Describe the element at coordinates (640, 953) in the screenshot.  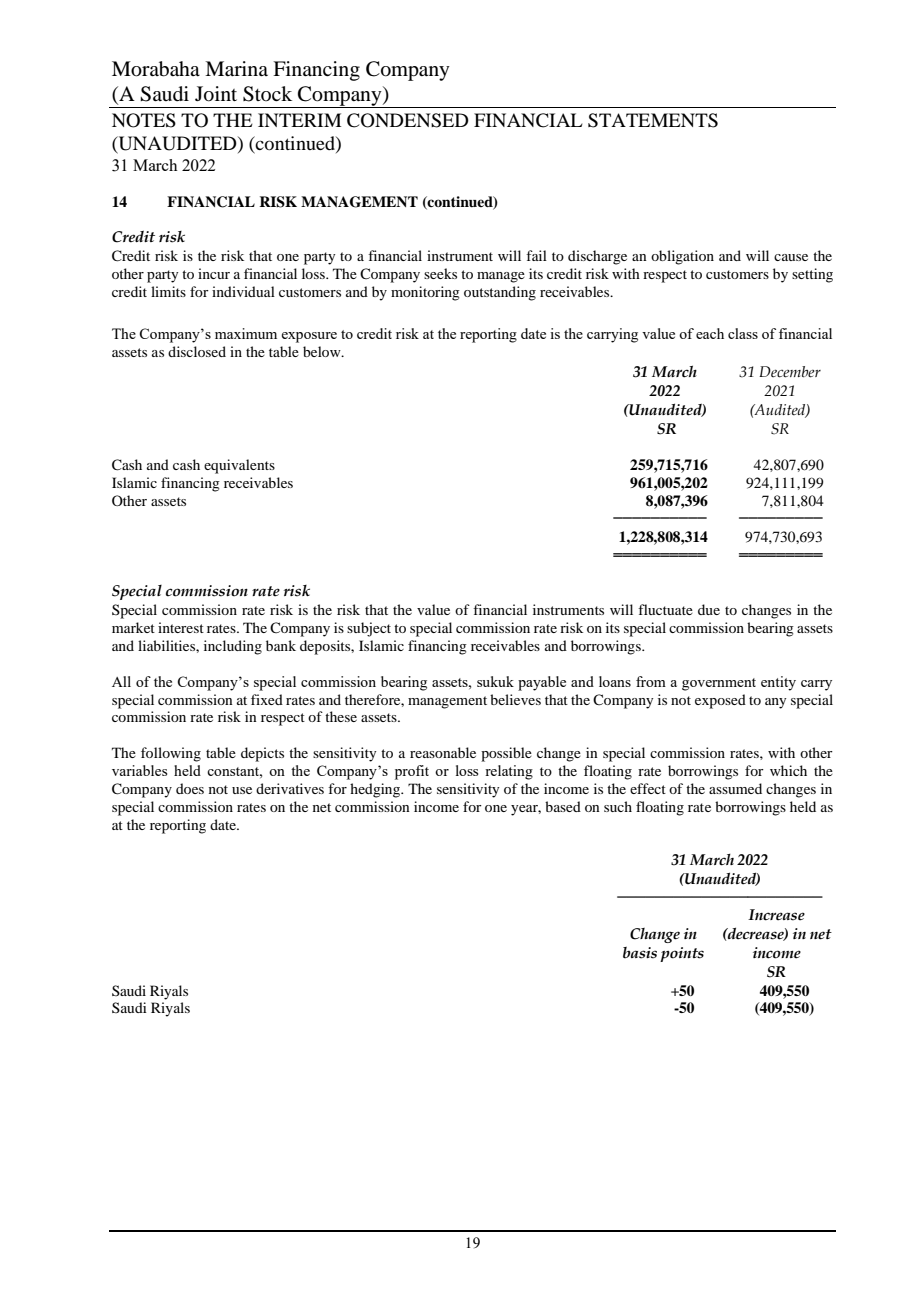
I see `basis` at that location.
